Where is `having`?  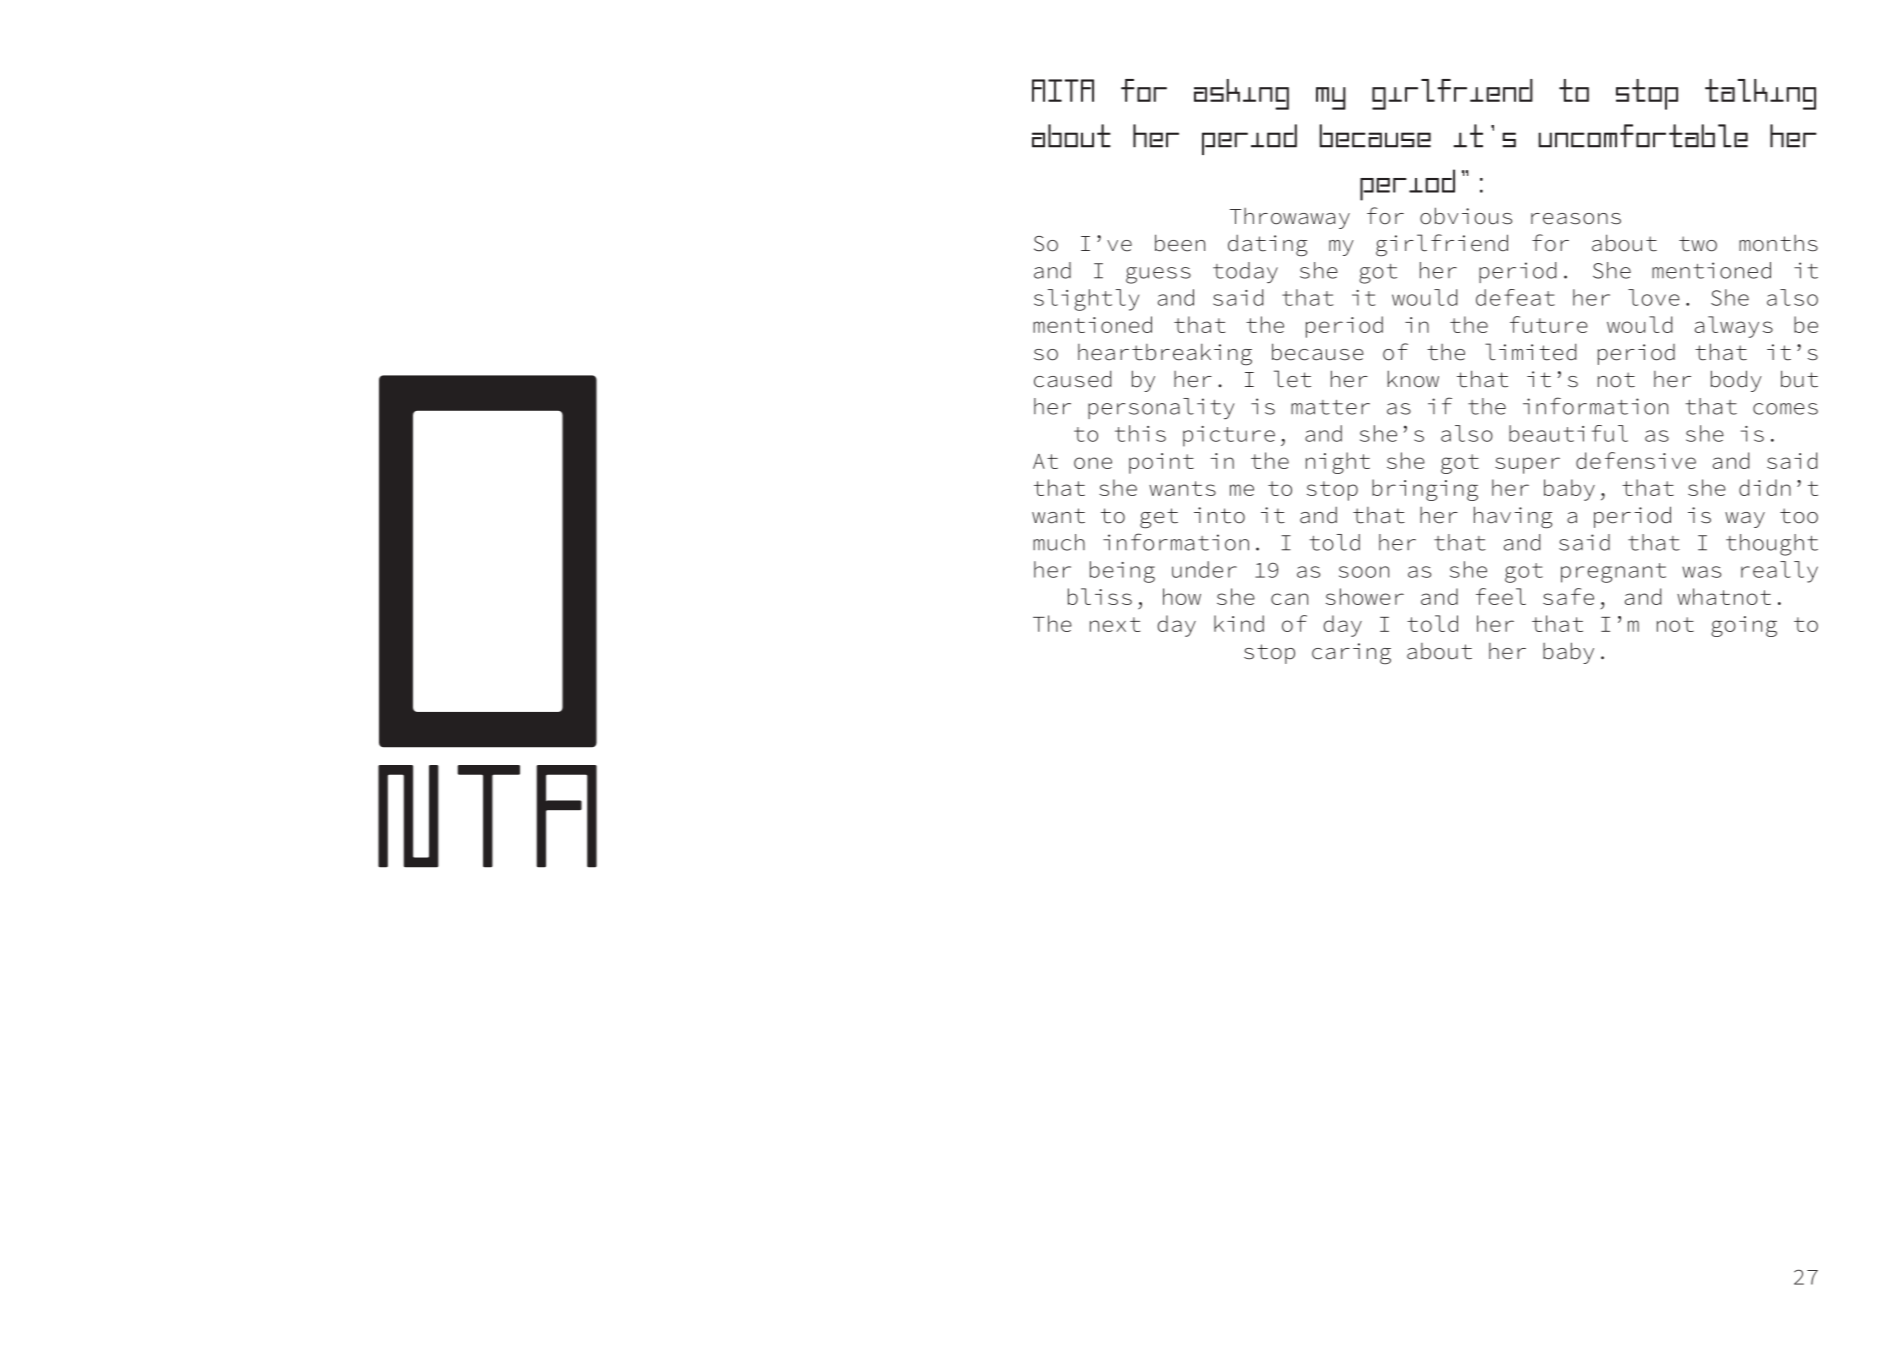
having is located at coordinates (1513, 517).
